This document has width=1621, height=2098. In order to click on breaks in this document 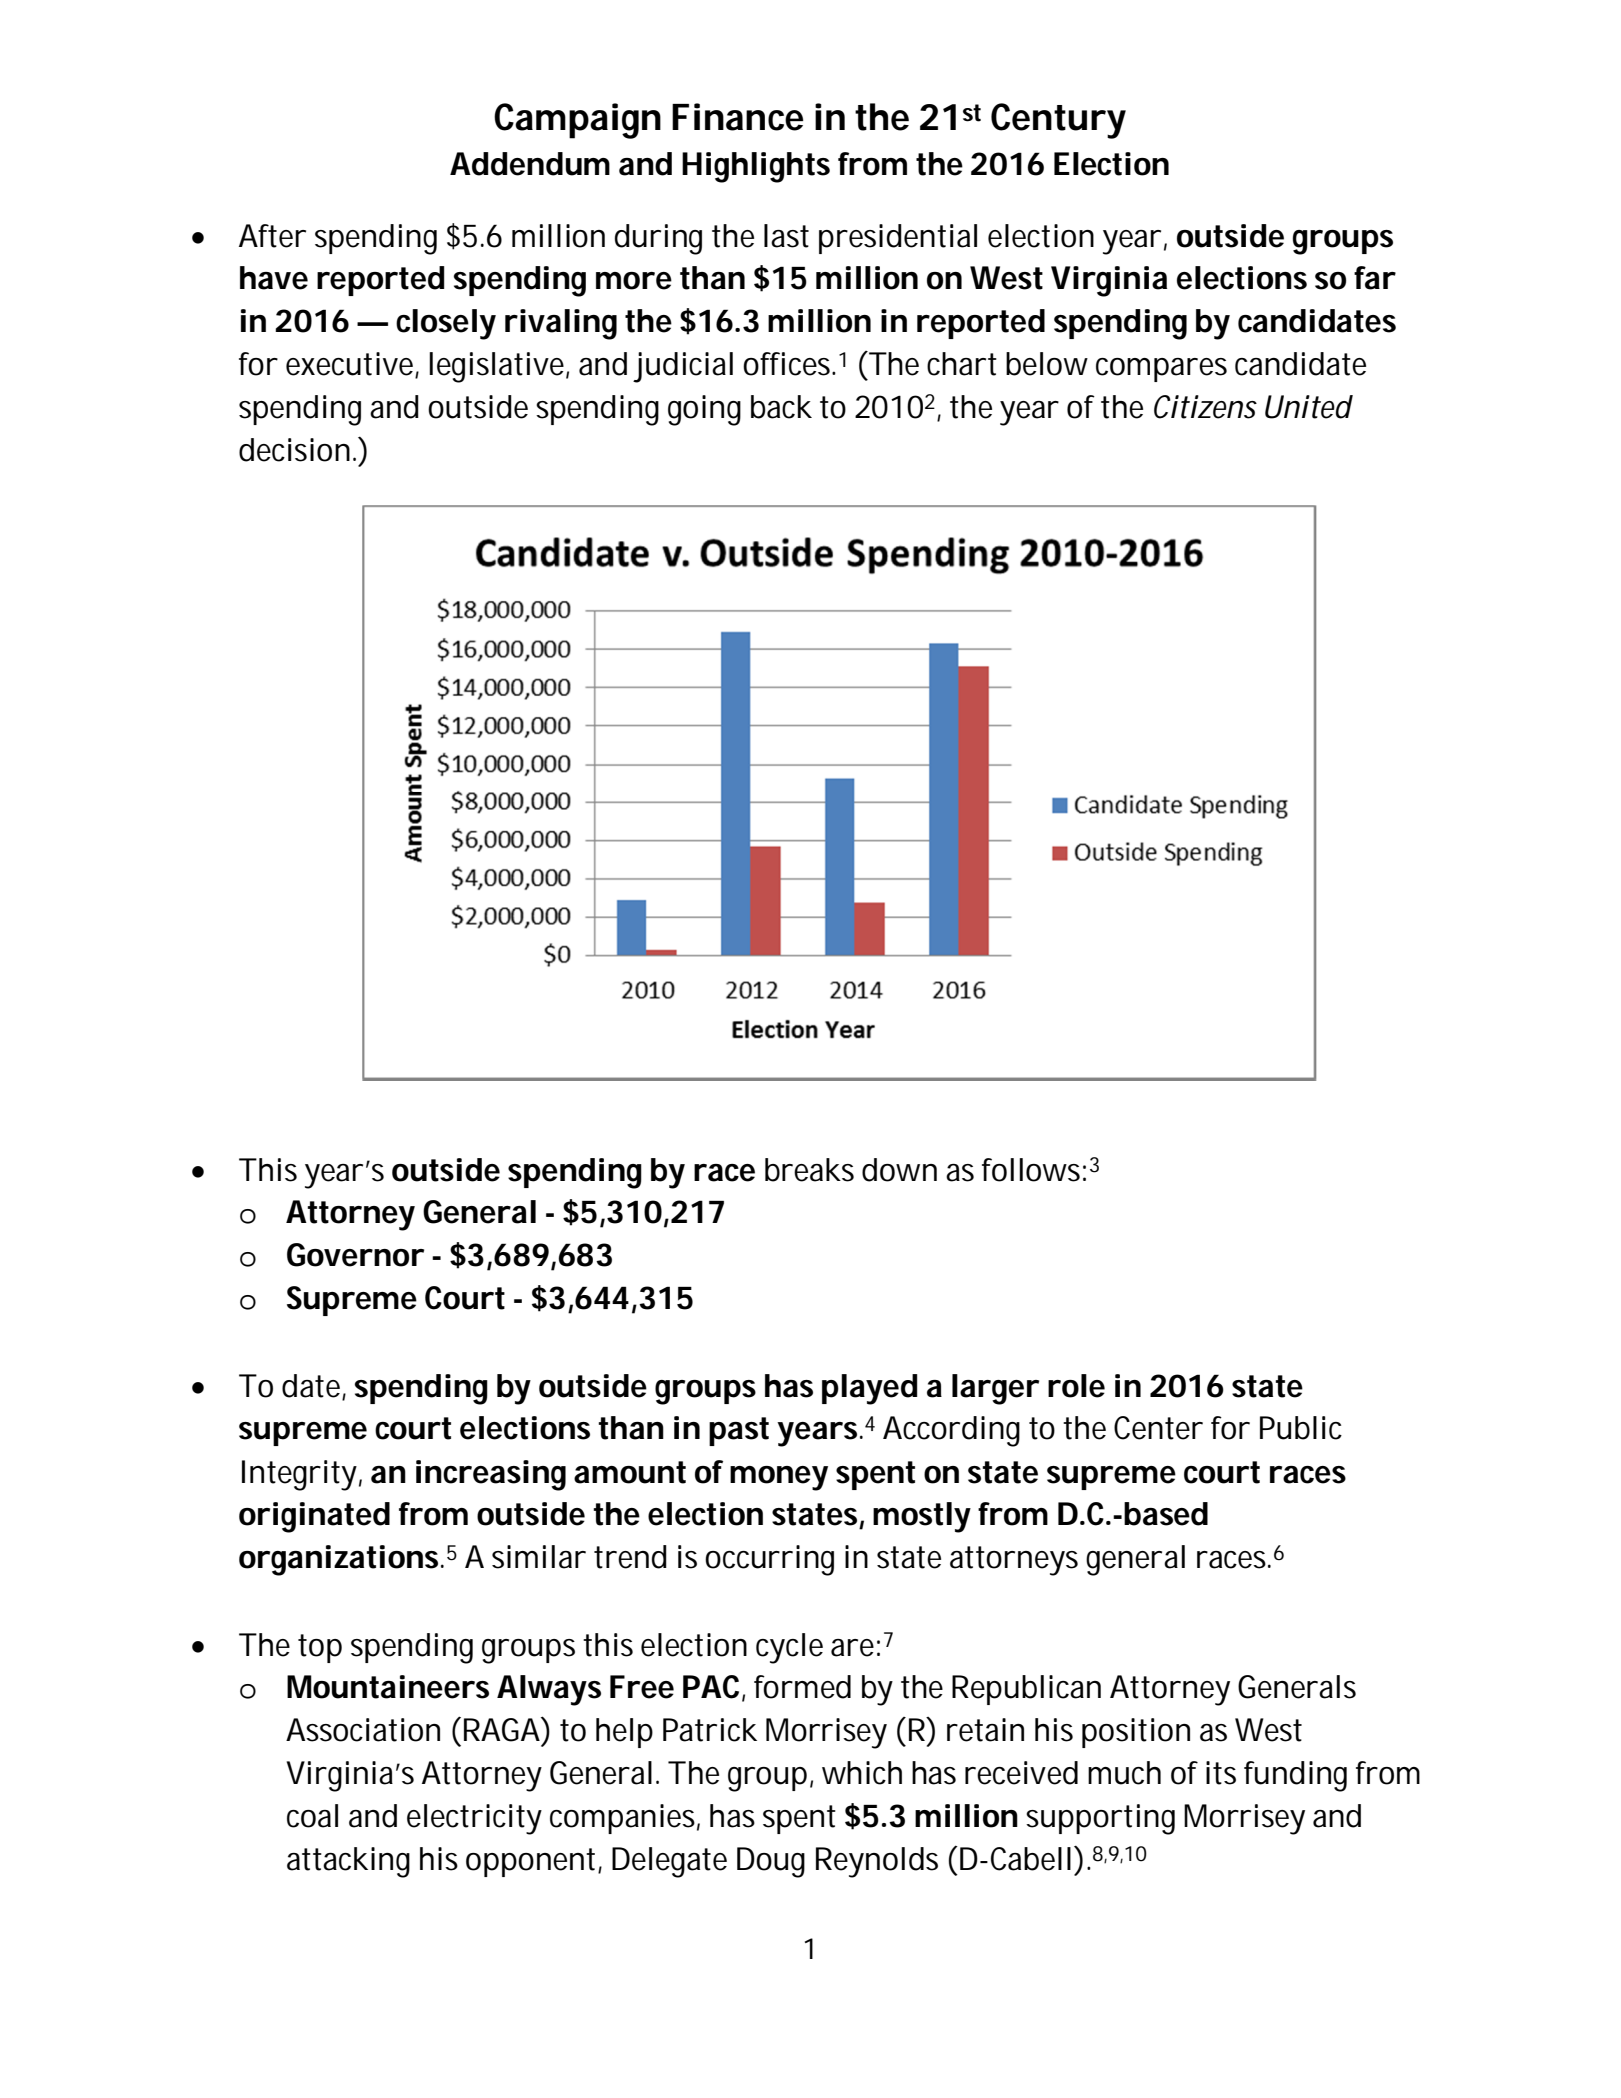, I will do `click(809, 1170)`.
